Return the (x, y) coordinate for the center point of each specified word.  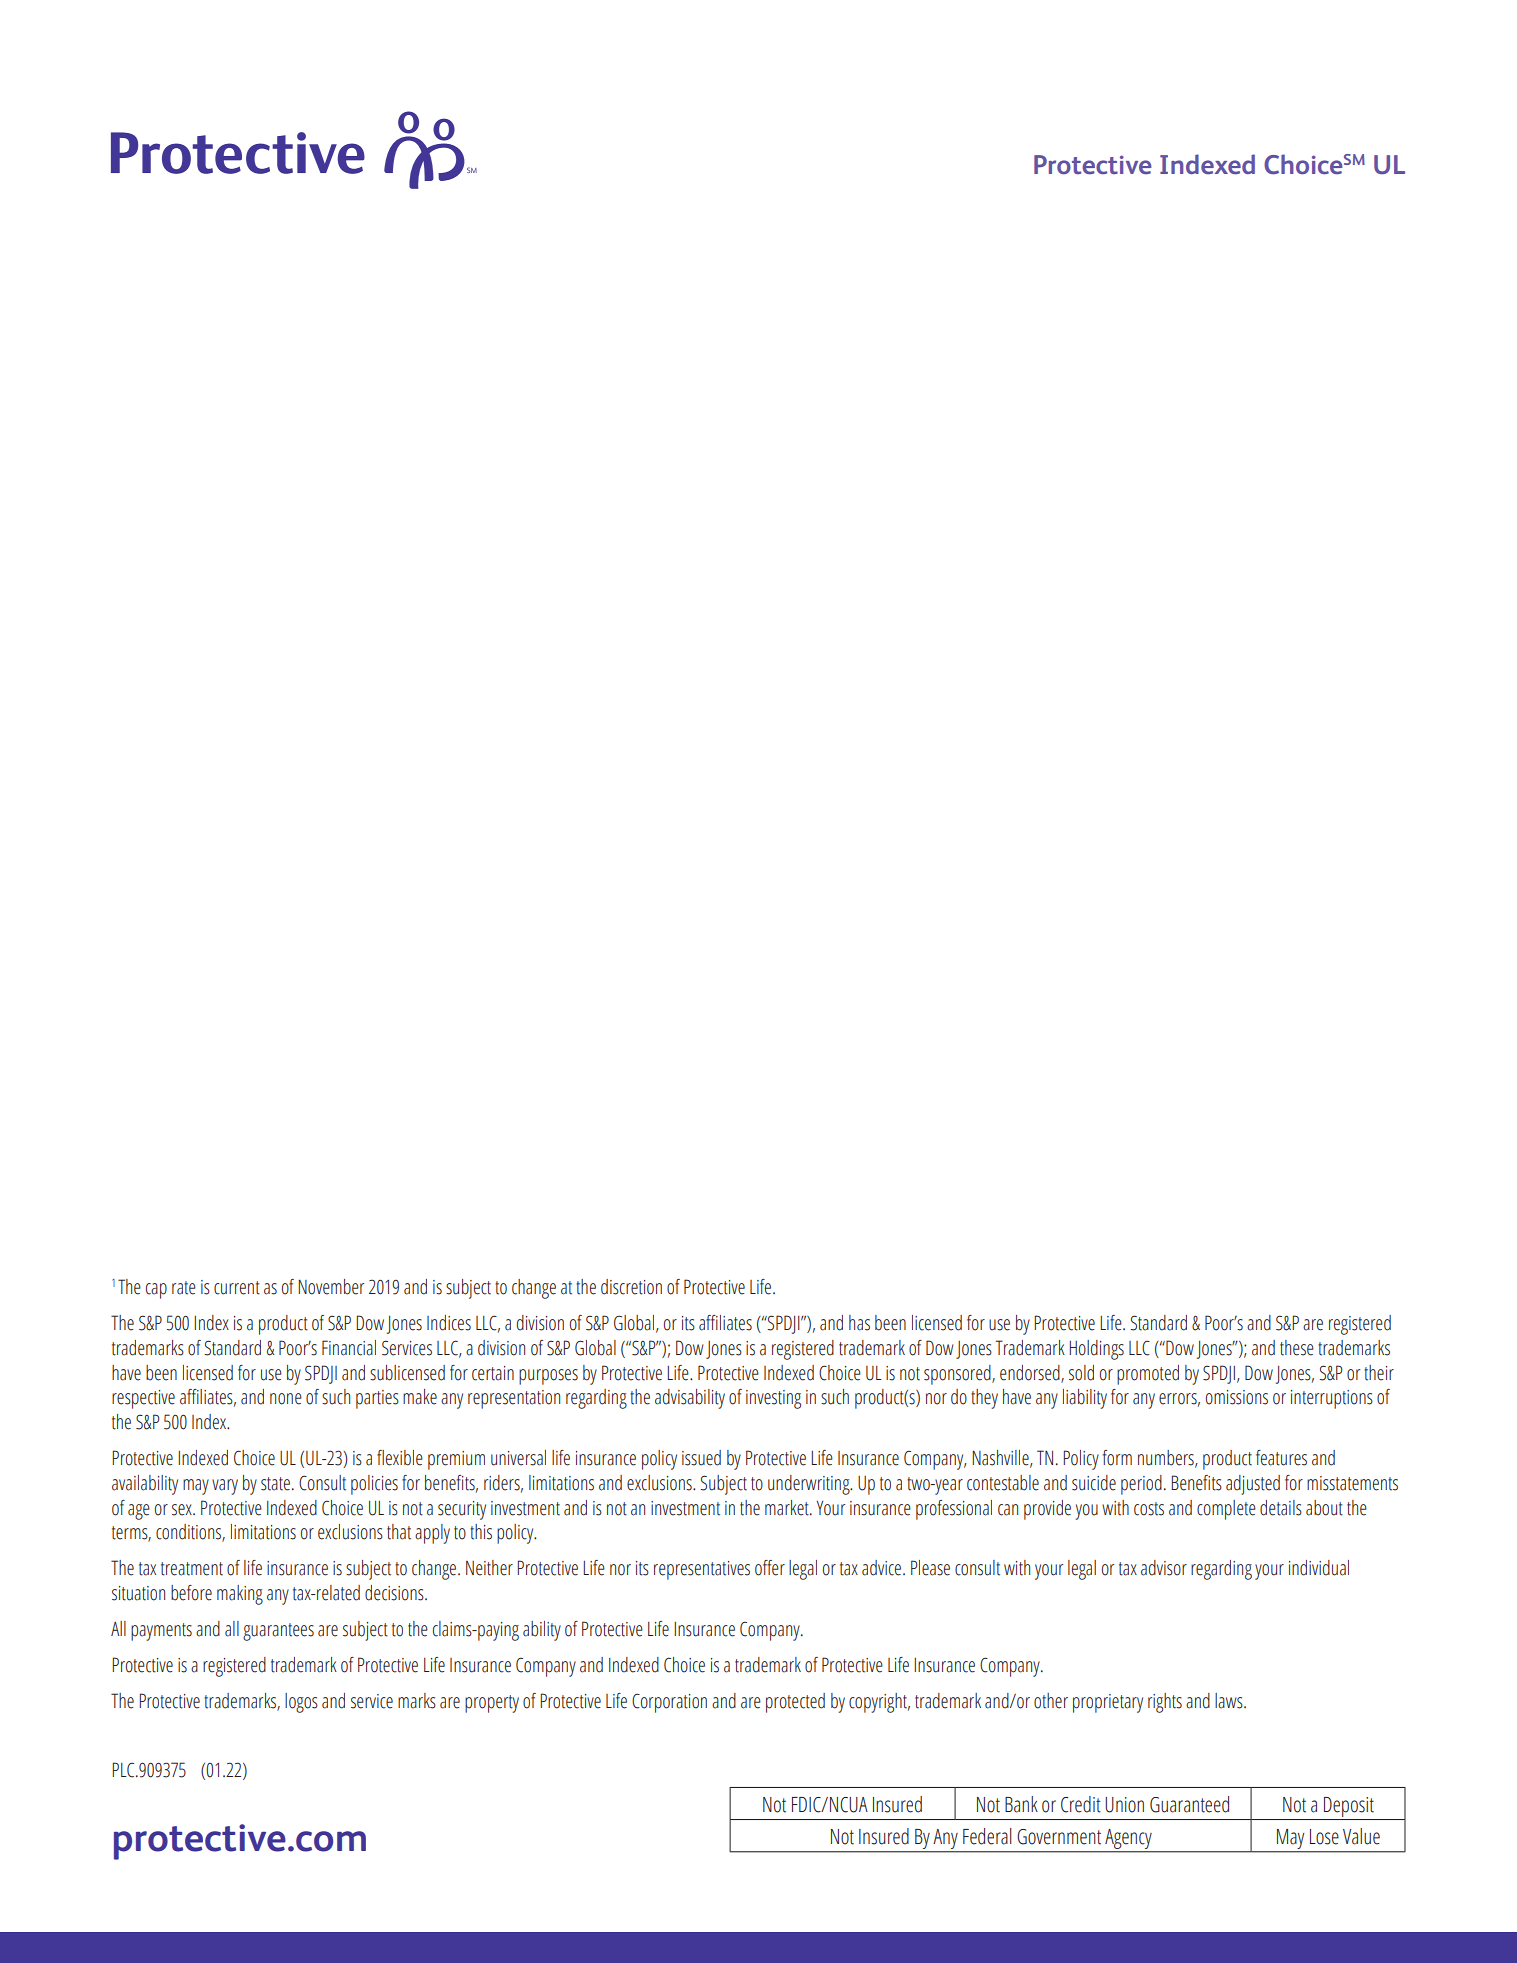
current (237, 1288)
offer (770, 1568)
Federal (987, 1836)
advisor (1164, 1568)
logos (301, 1703)
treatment (192, 1569)
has (859, 1323)
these (1297, 1348)
